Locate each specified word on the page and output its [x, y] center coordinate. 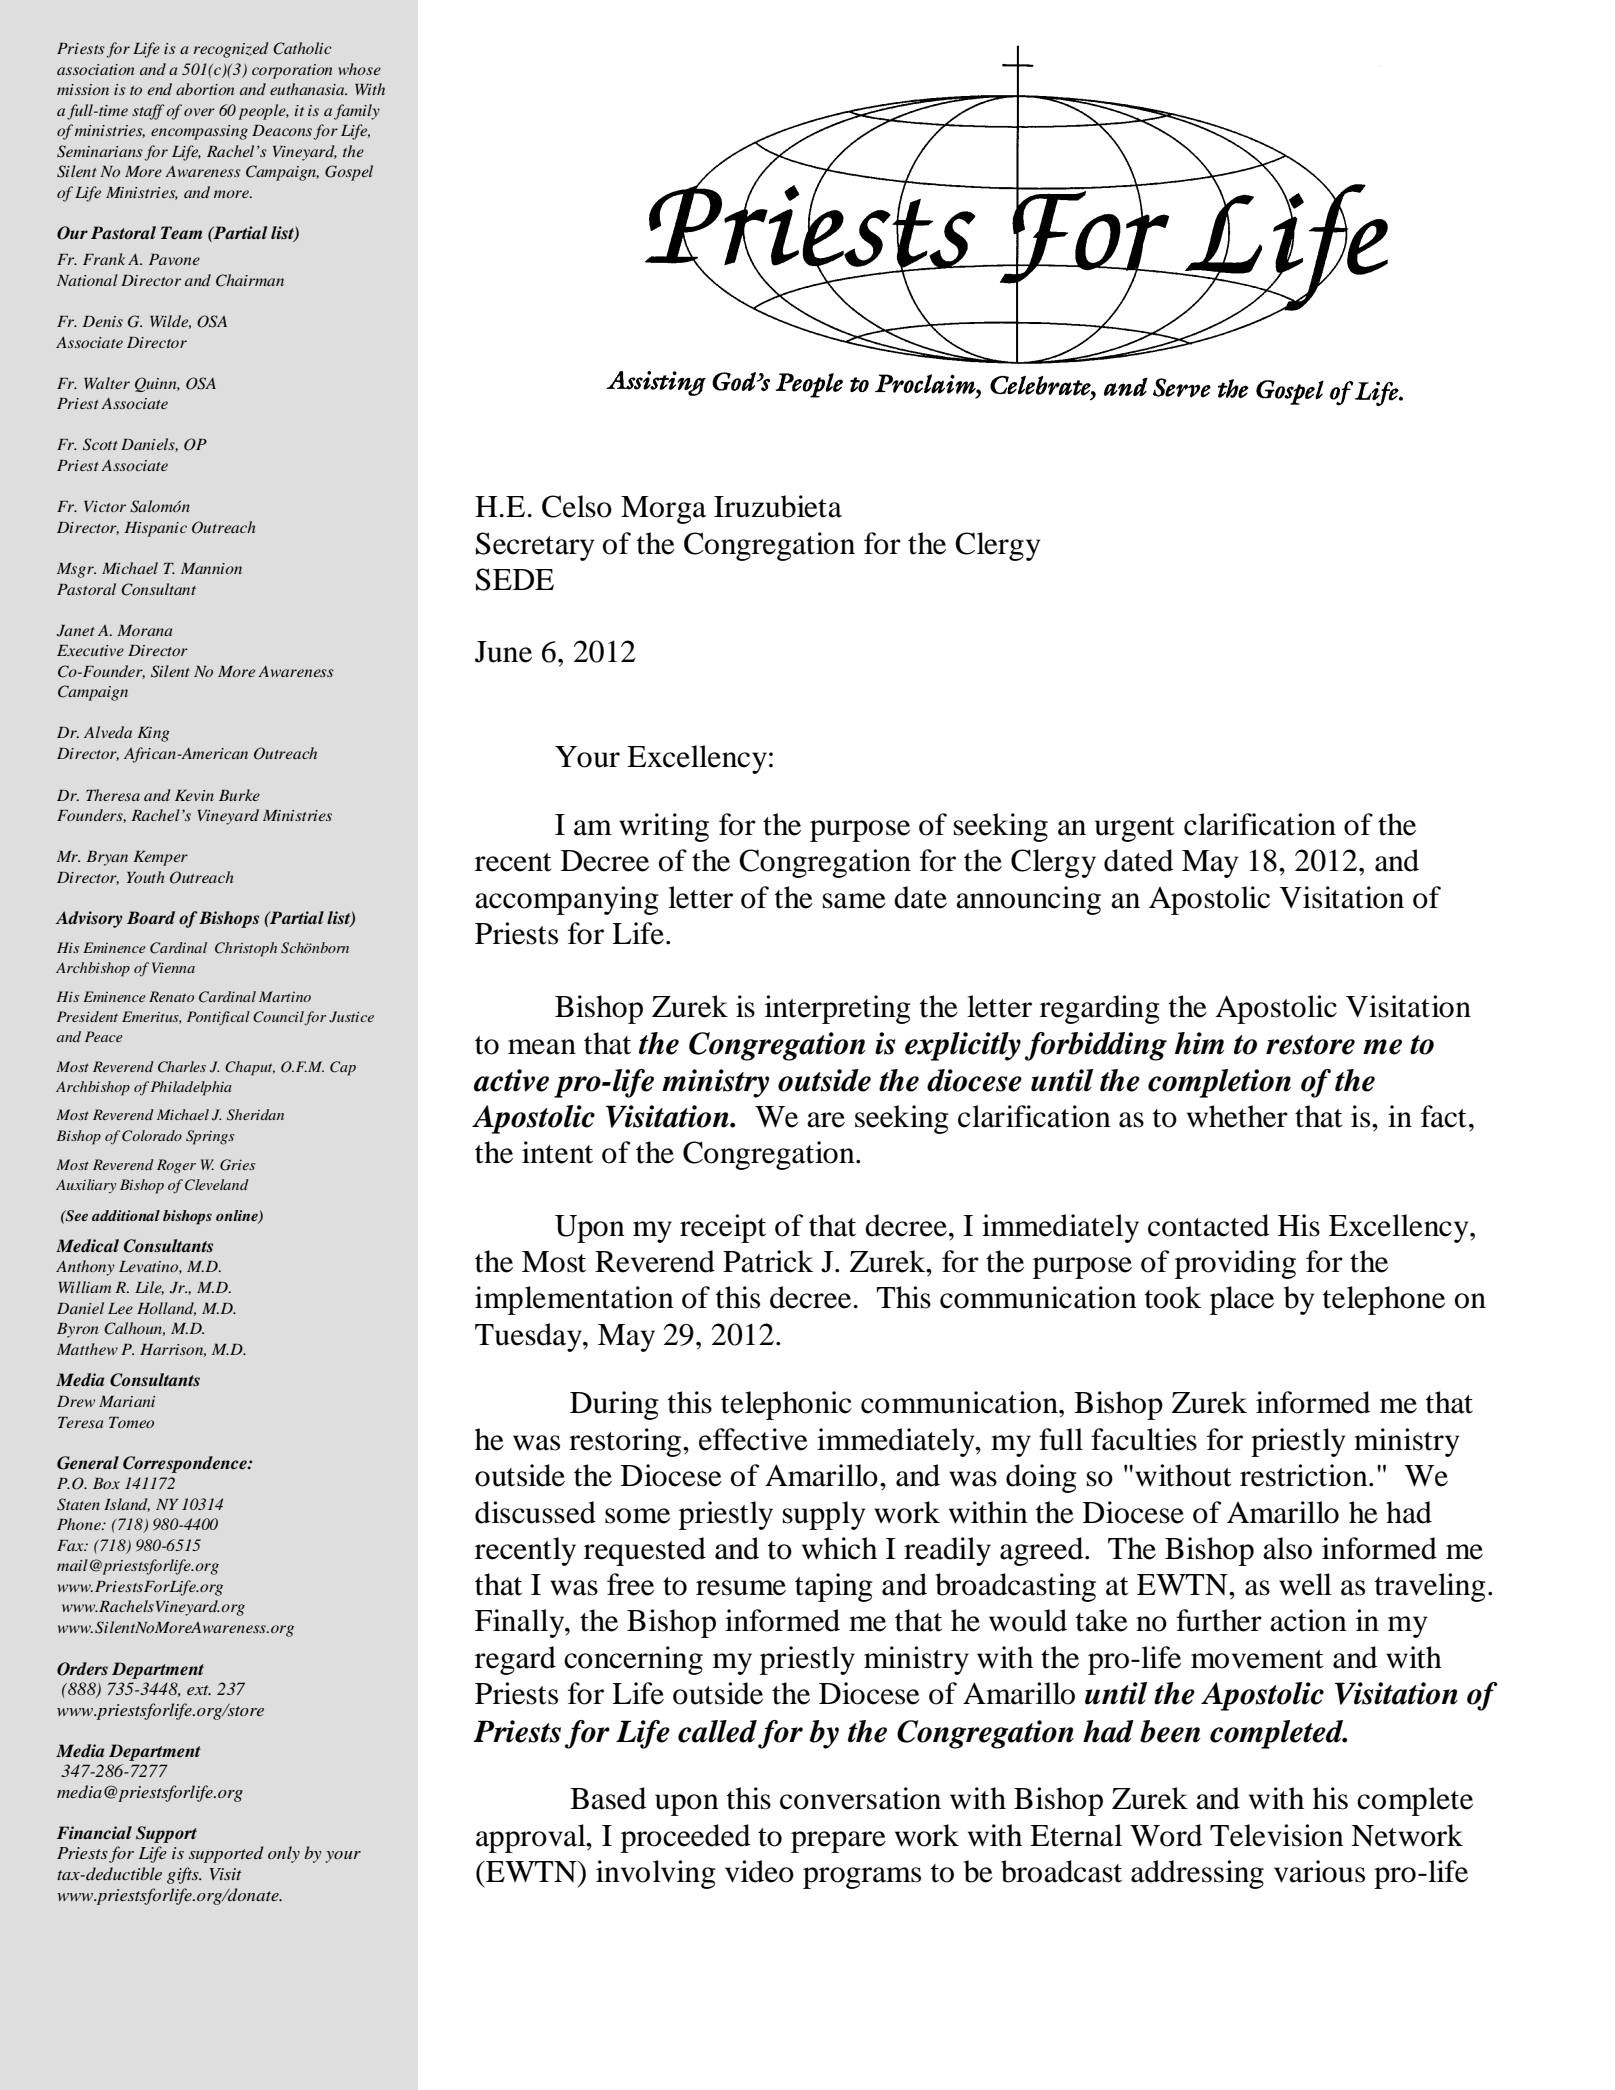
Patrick [768, 1261]
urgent [1135, 829]
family [357, 112]
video [759, 1871]
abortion [205, 89]
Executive [90, 650]
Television [1277, 1835]
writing [664, 827]
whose [359, 69]
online [238, 1217]
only [284, 1854]
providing [1235, 1264]
